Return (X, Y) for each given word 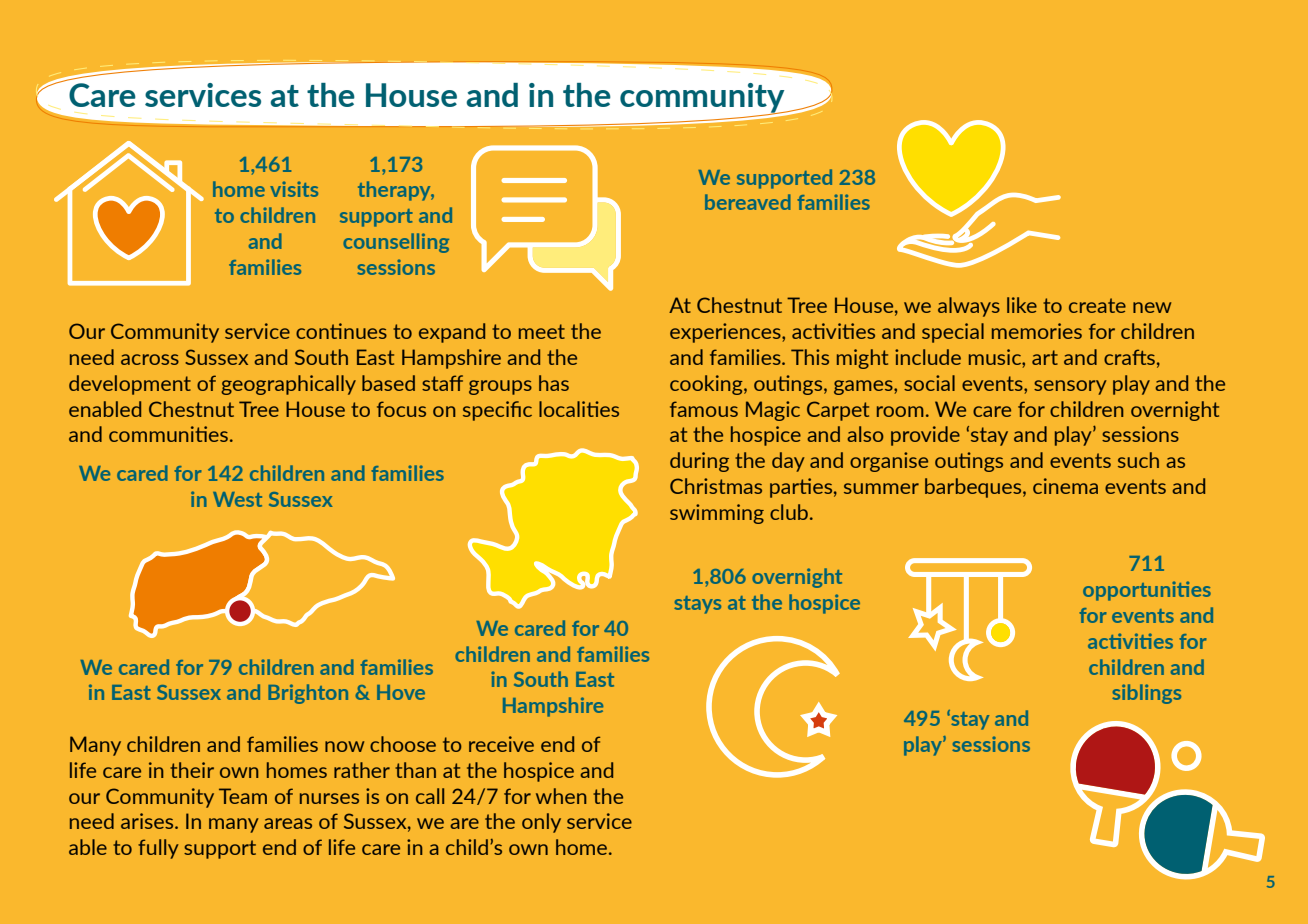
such (1138, 460)
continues (341, 331)
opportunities (1147, 591)
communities (168, 434)
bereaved (748, 202)
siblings (1146, 694)
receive (501, 744)
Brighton (308, 694)
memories (1037, 331)
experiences (726, 333)
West (237, 499)
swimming (717, 514)
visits (294, 189)
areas (288, 823)
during (699, 462)
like (1022, 305)
